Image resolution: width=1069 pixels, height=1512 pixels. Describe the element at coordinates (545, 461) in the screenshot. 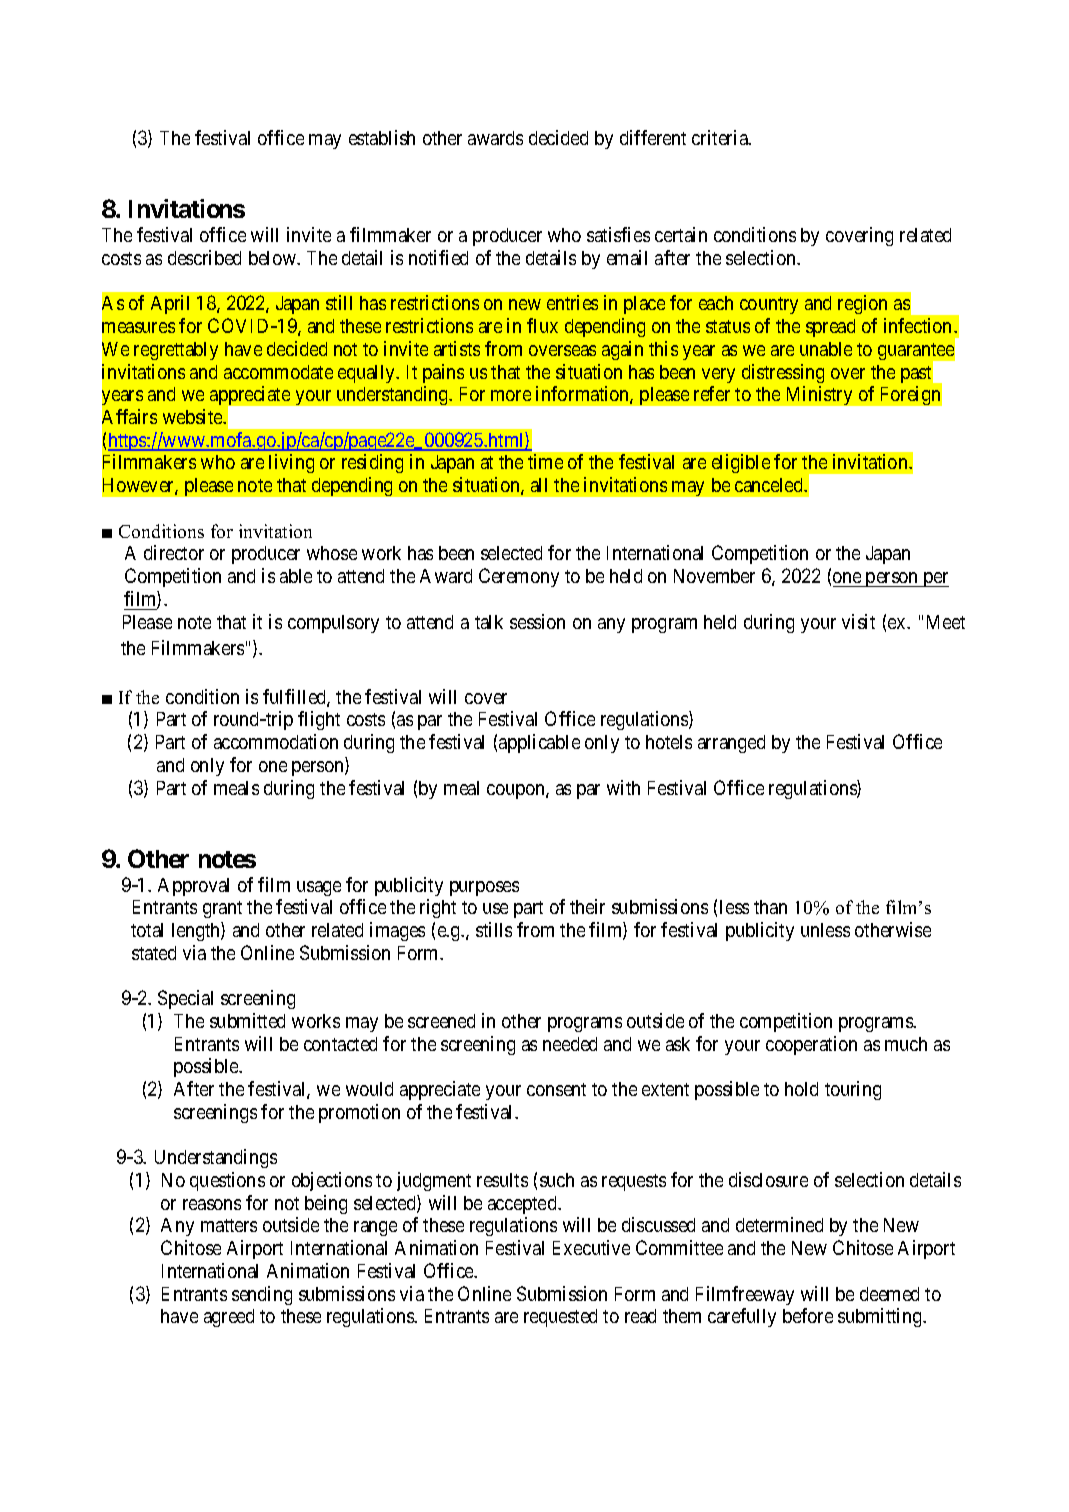

I see `time` at that location.
